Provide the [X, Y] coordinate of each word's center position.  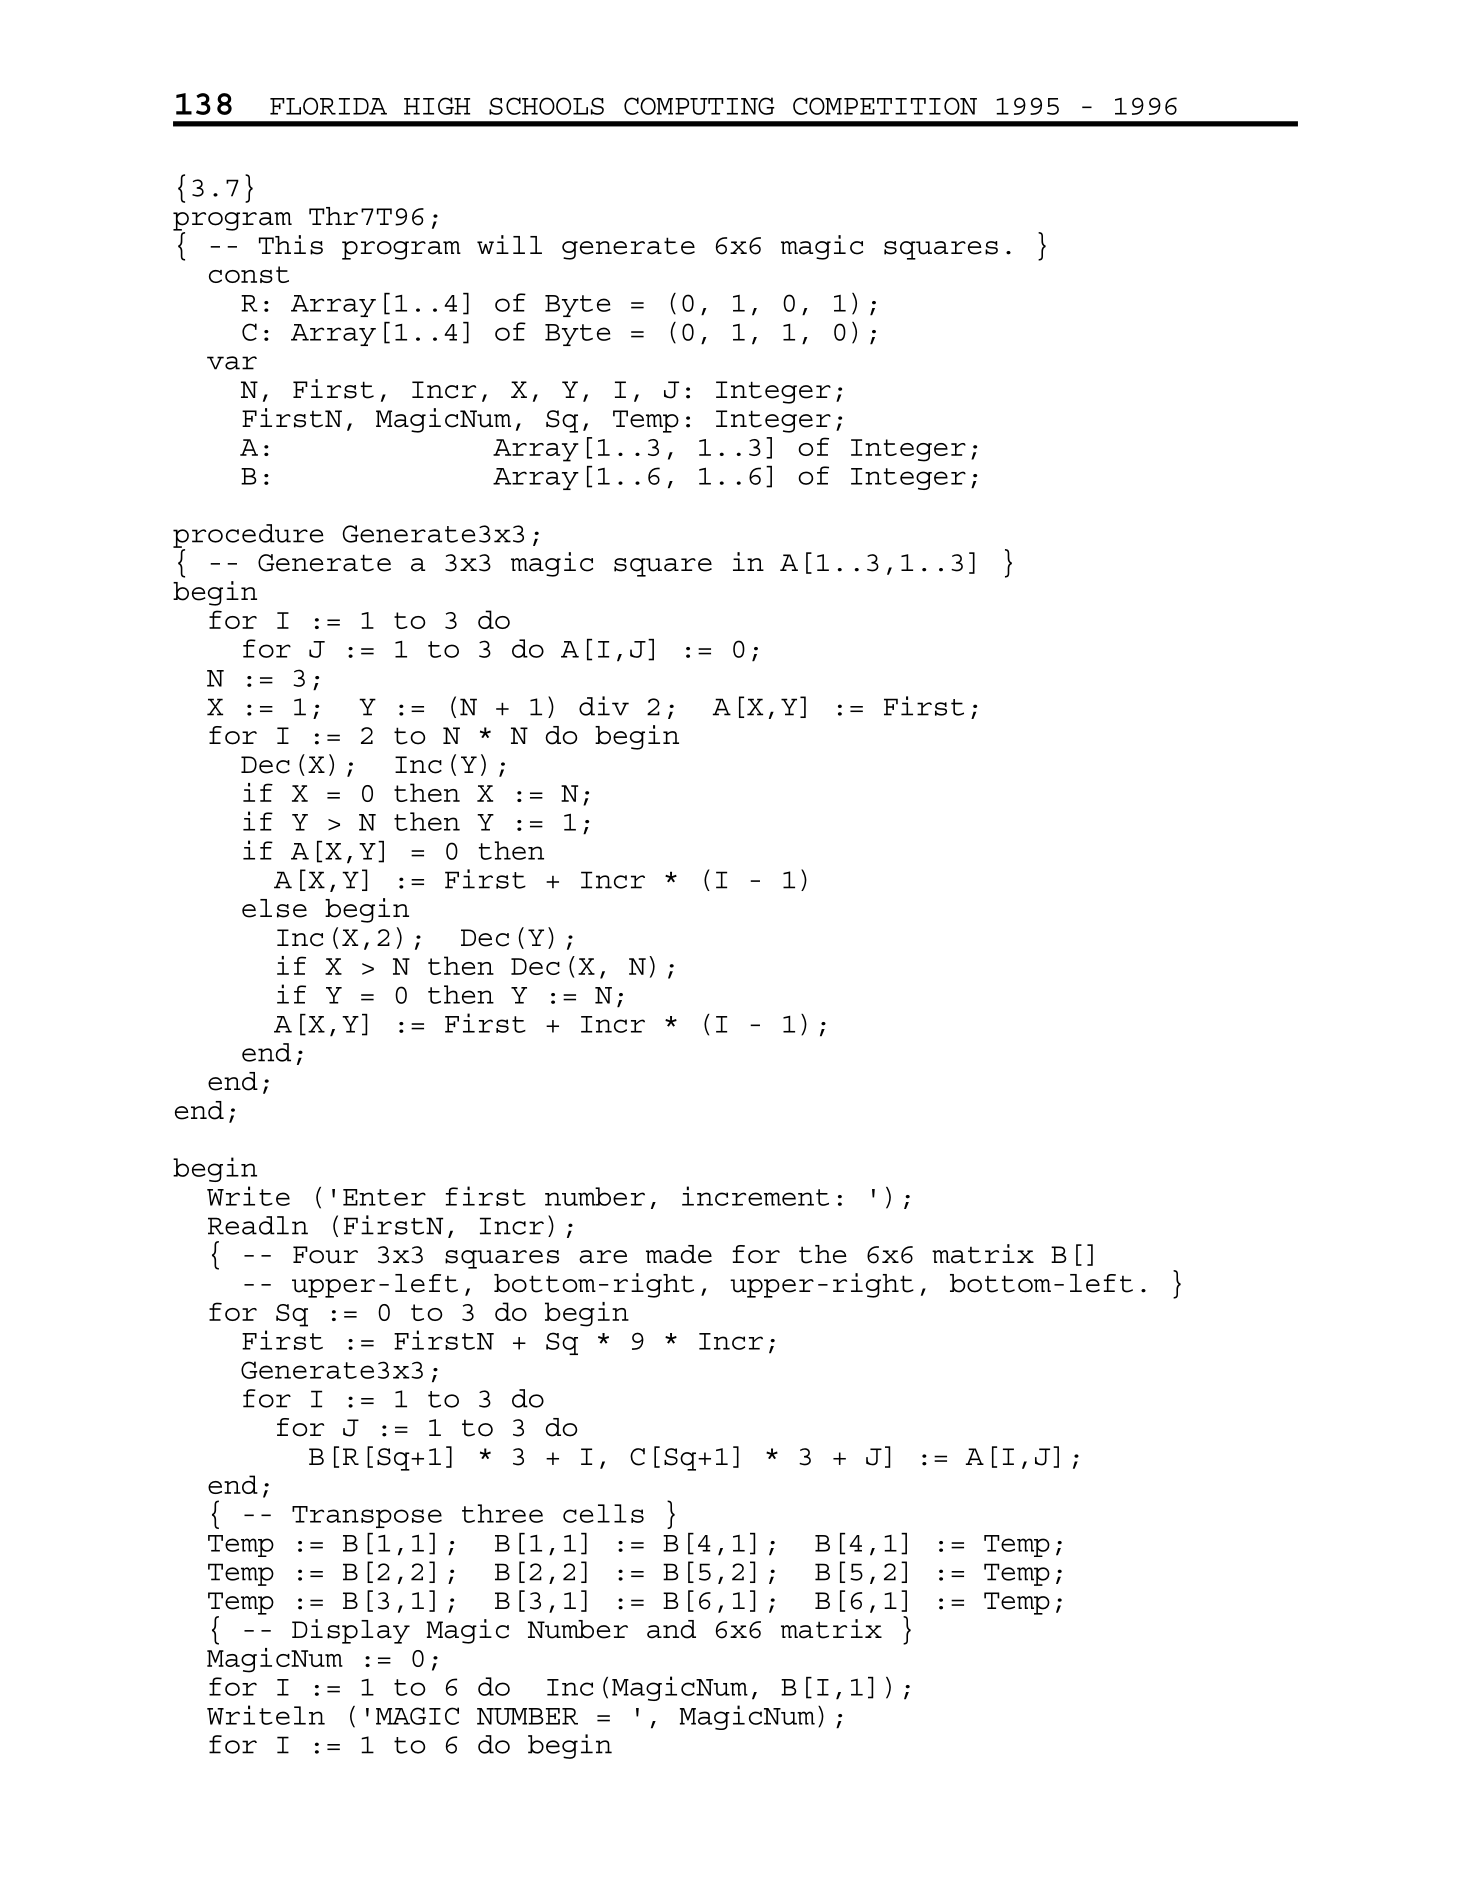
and [671, 1629]
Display [351, 1631]
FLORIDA [328, 106]
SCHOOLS [546, 106]
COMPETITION [885, 106]
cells [603, 1513]
